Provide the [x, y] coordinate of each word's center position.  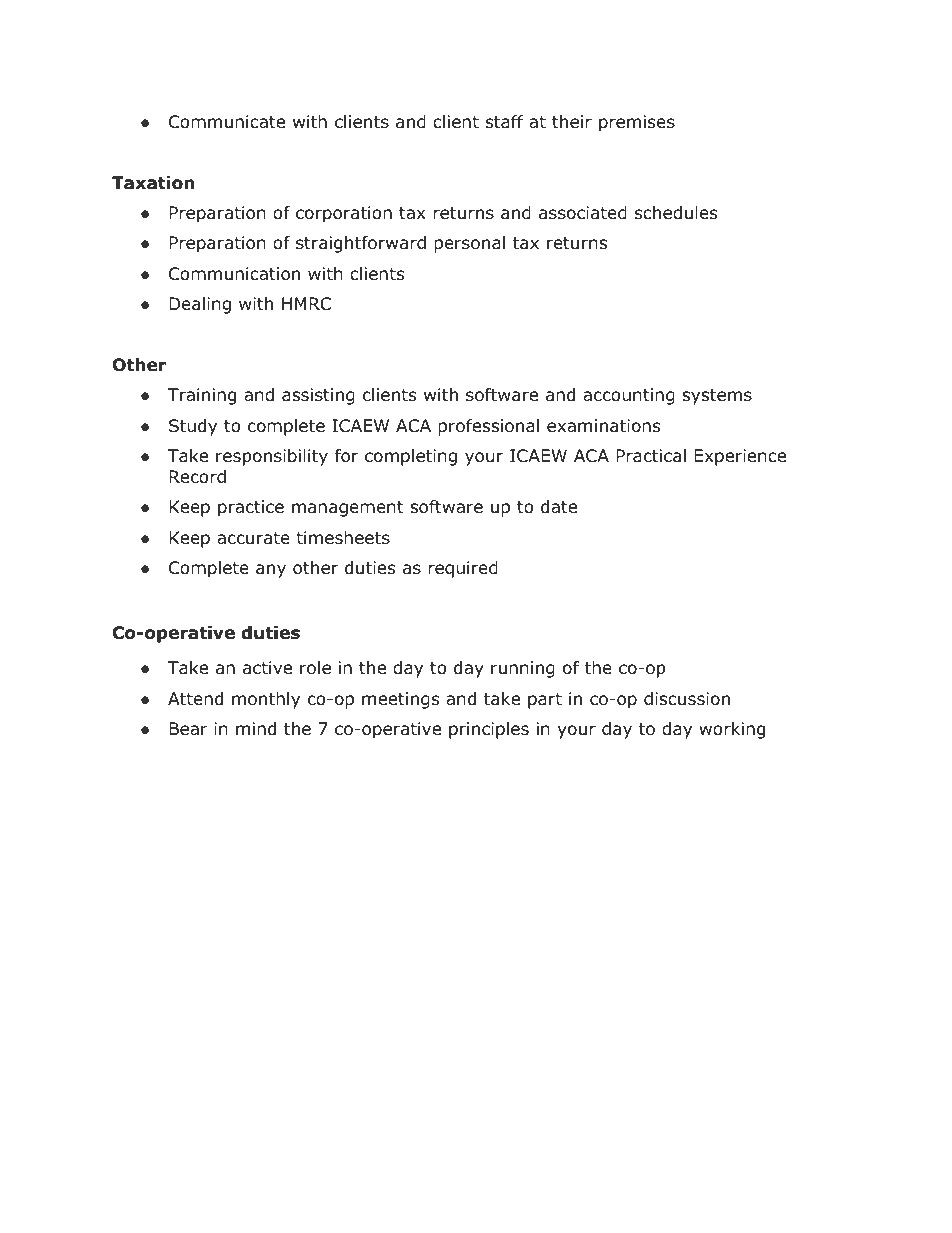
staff [505, 122]
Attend [195, 699]
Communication [234, 274]
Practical [651, 456]
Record [197, 477]
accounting [629, 396]
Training [202, 396]
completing [411, 457]
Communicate [227, 122]
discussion [687, 699]
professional [488, 427]
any [271, 571]
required [463, 569]
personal [469, 244]
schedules [676, 213]
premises [637, 123]
